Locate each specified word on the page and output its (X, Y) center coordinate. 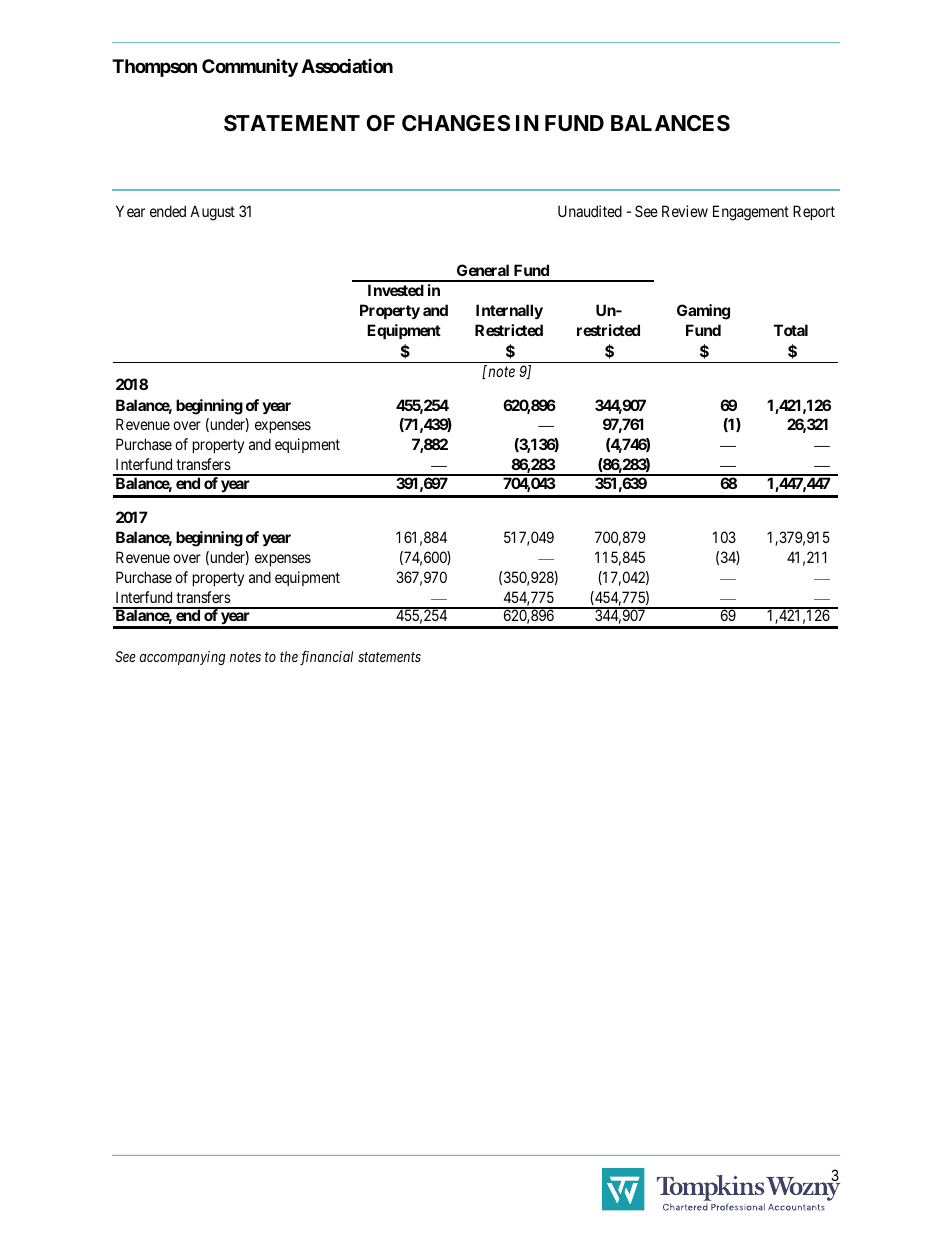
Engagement (751, 213)
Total (791, 330)
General (483, 270)
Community (250, 68)
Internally (509, 311)
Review (685, 211)
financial (326, 658)
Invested (396, 290)
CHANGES (456, 123)
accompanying (183, 658)
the (289, 656)
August (212, 213)
